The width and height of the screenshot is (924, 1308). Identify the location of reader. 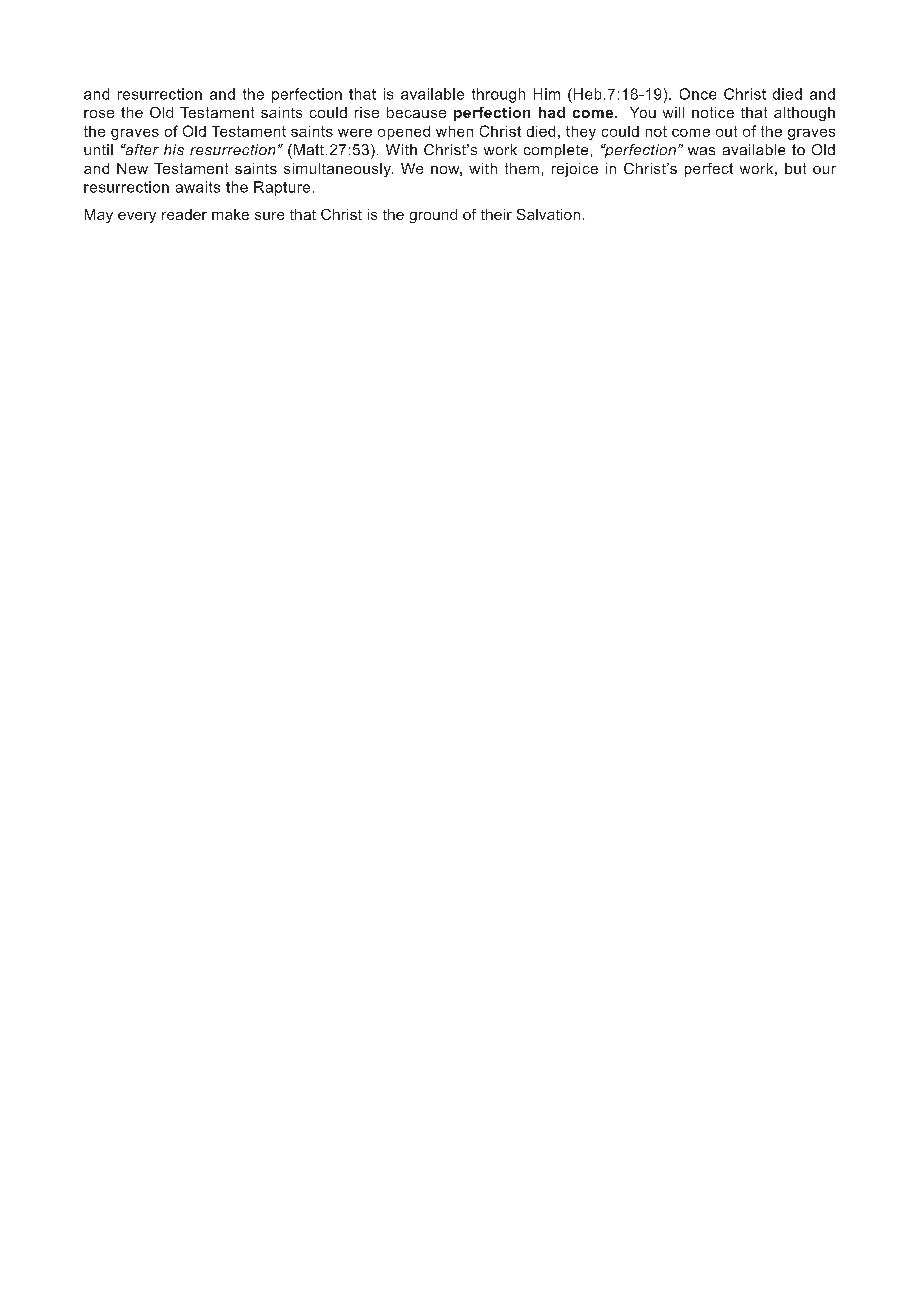
(184, 214).
